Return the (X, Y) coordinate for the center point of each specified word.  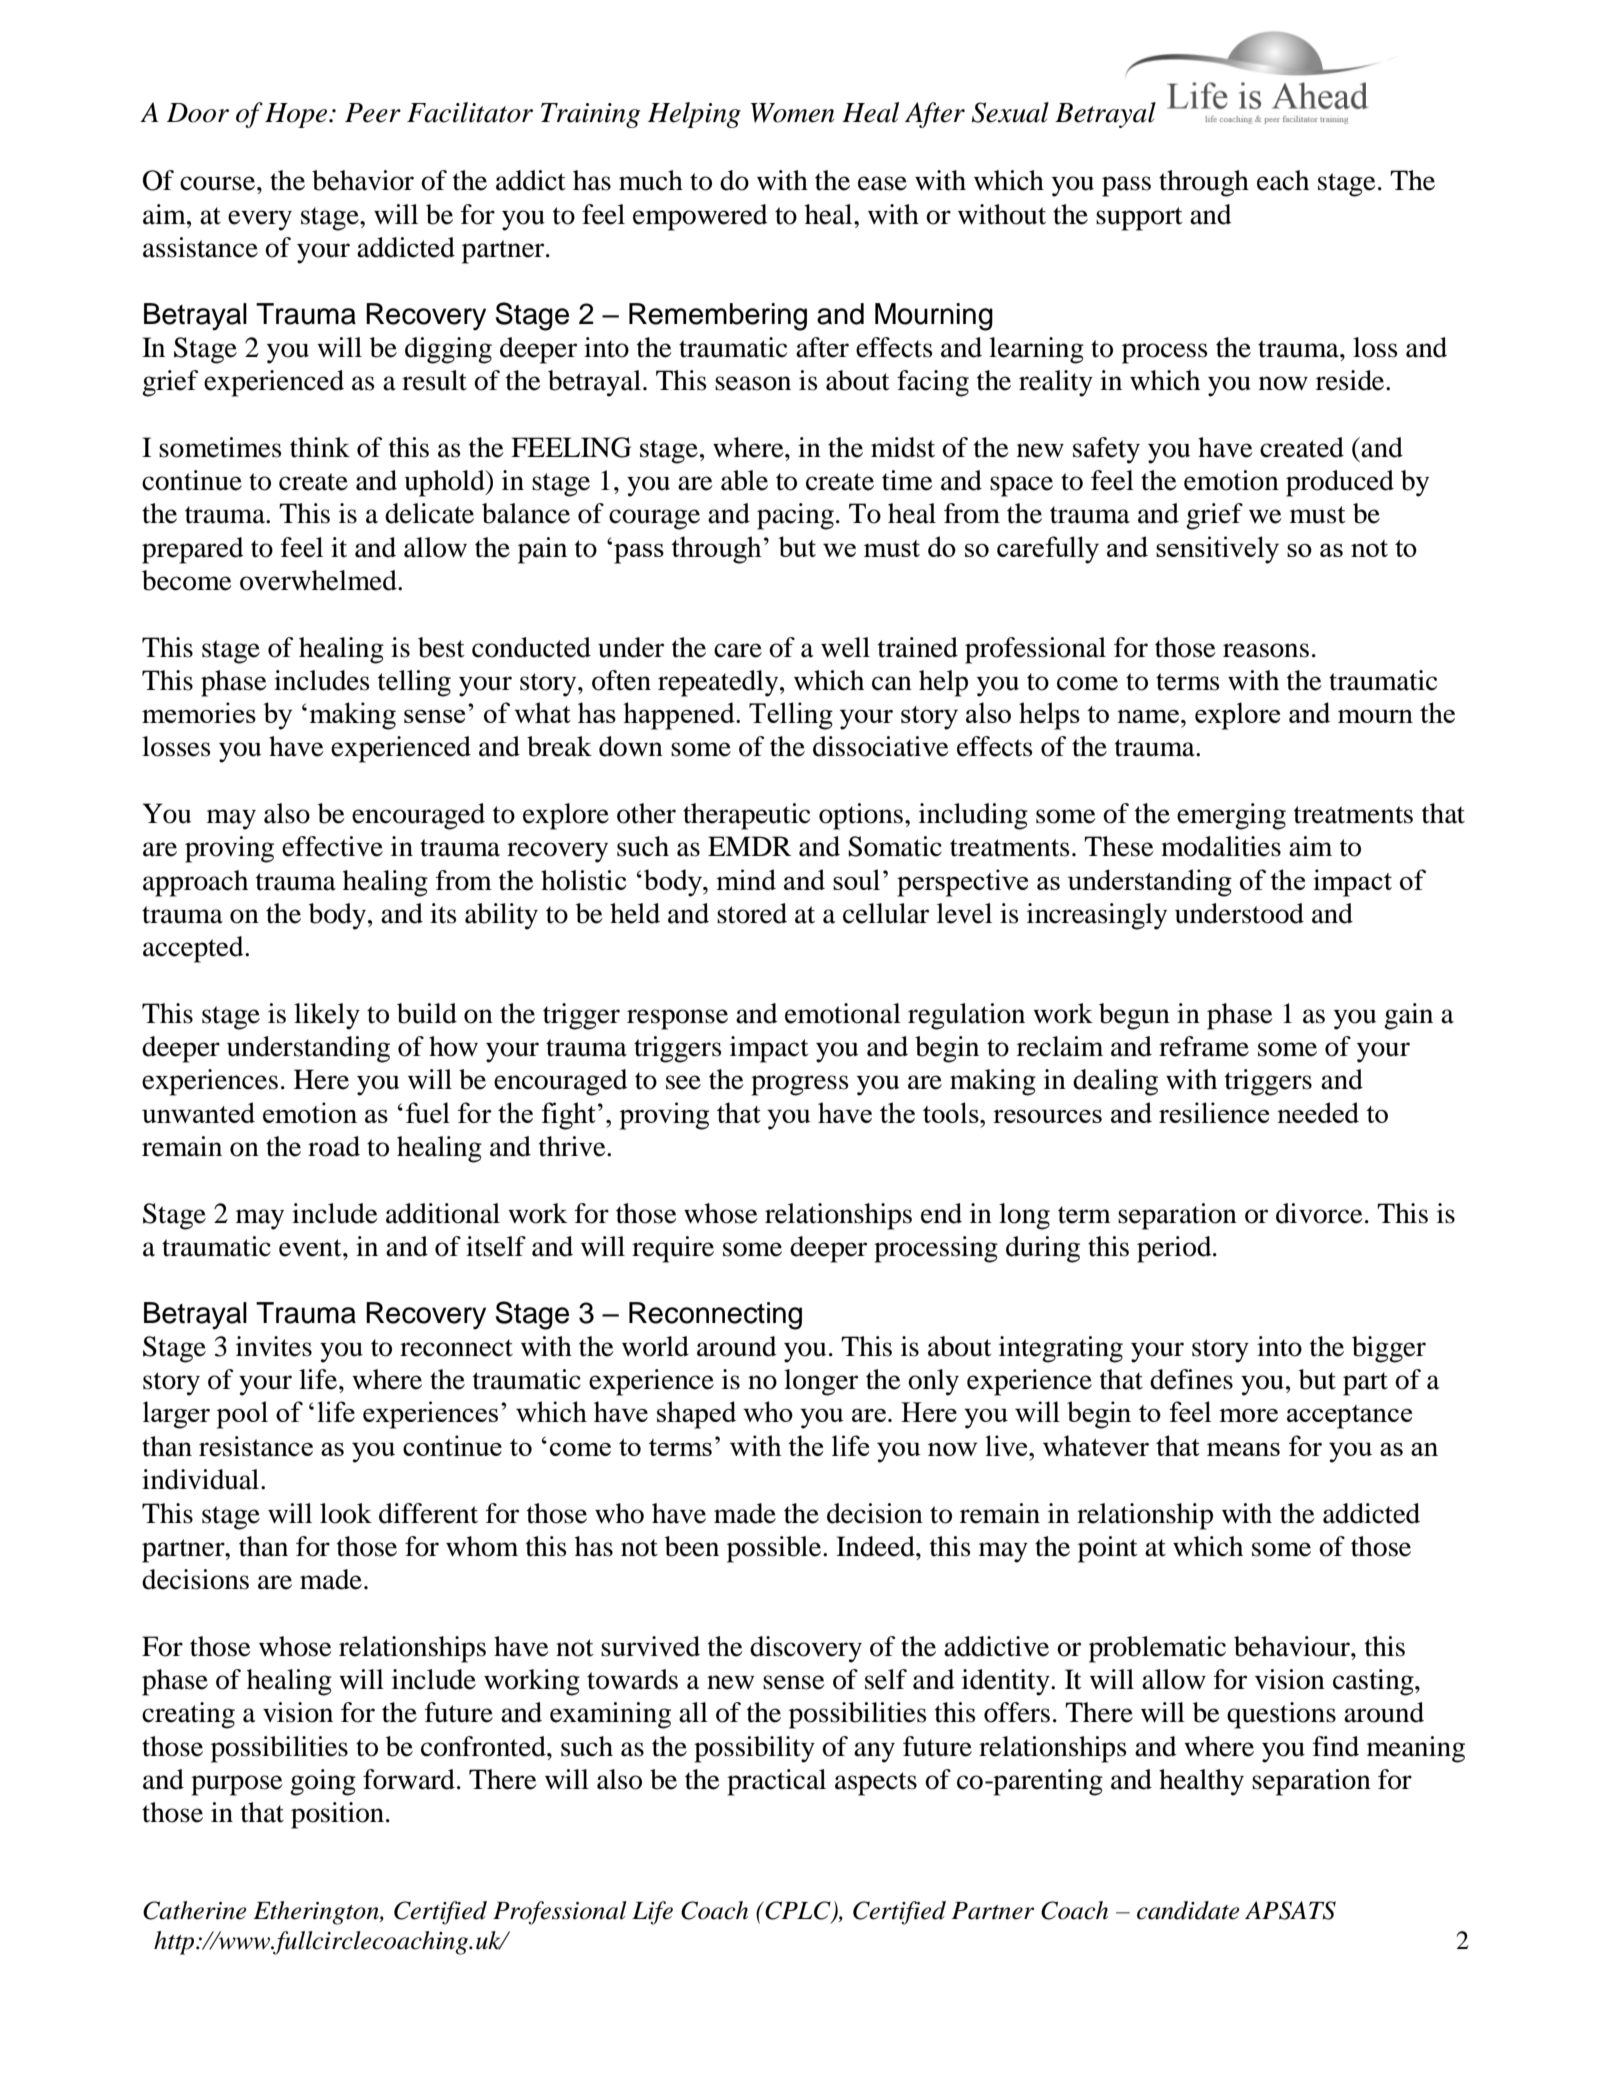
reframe (1204, 1046)
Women (793, 113)
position (337, 1815)
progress (800, 1085)
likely (327, 1016)
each (1283, 180)
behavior (363, 180)
